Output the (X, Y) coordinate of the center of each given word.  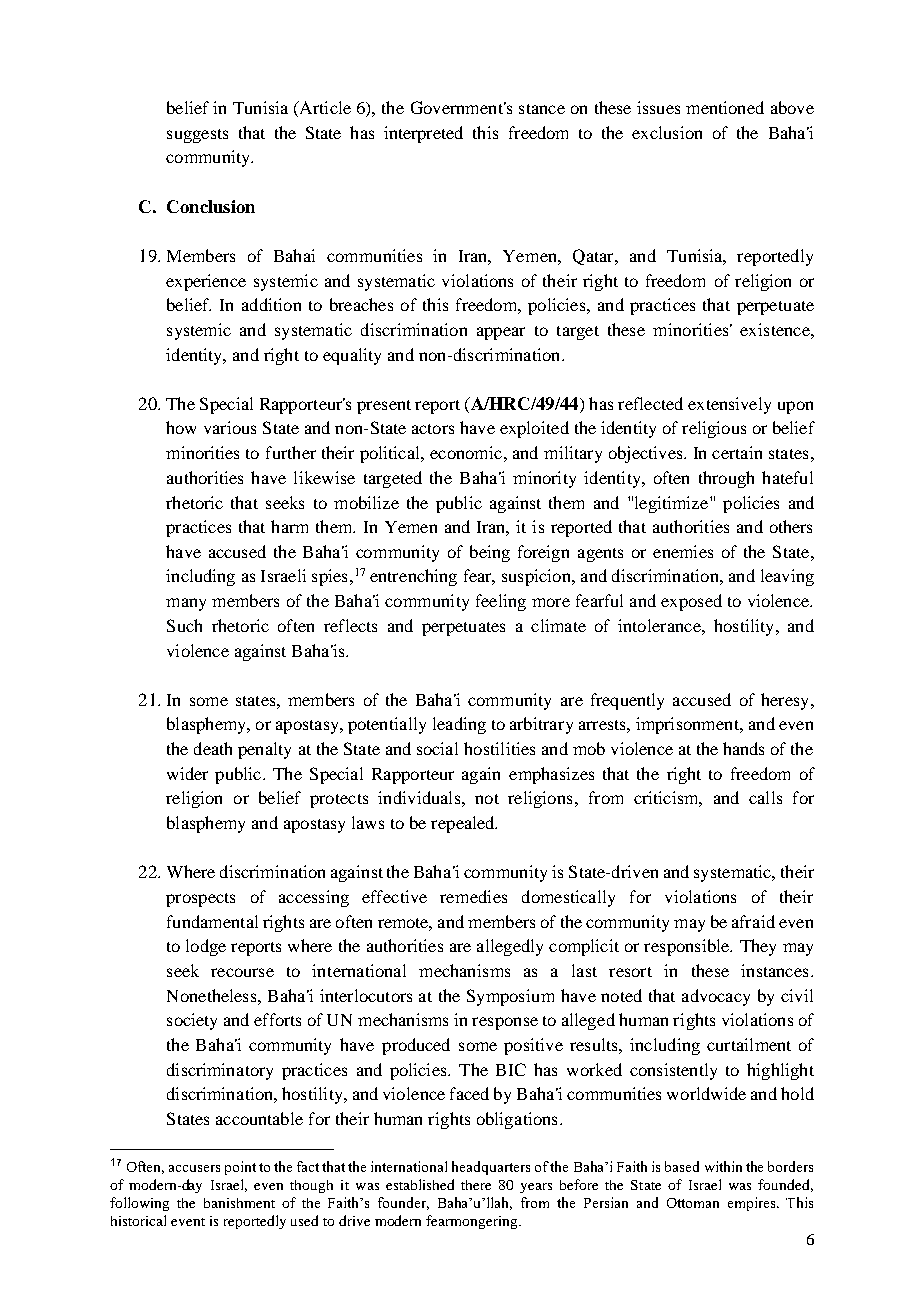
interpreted (423, 134)
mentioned (725, 107)
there (476, 1185)
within (723, 1166)
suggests (197, 136)
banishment (239, 1203)
